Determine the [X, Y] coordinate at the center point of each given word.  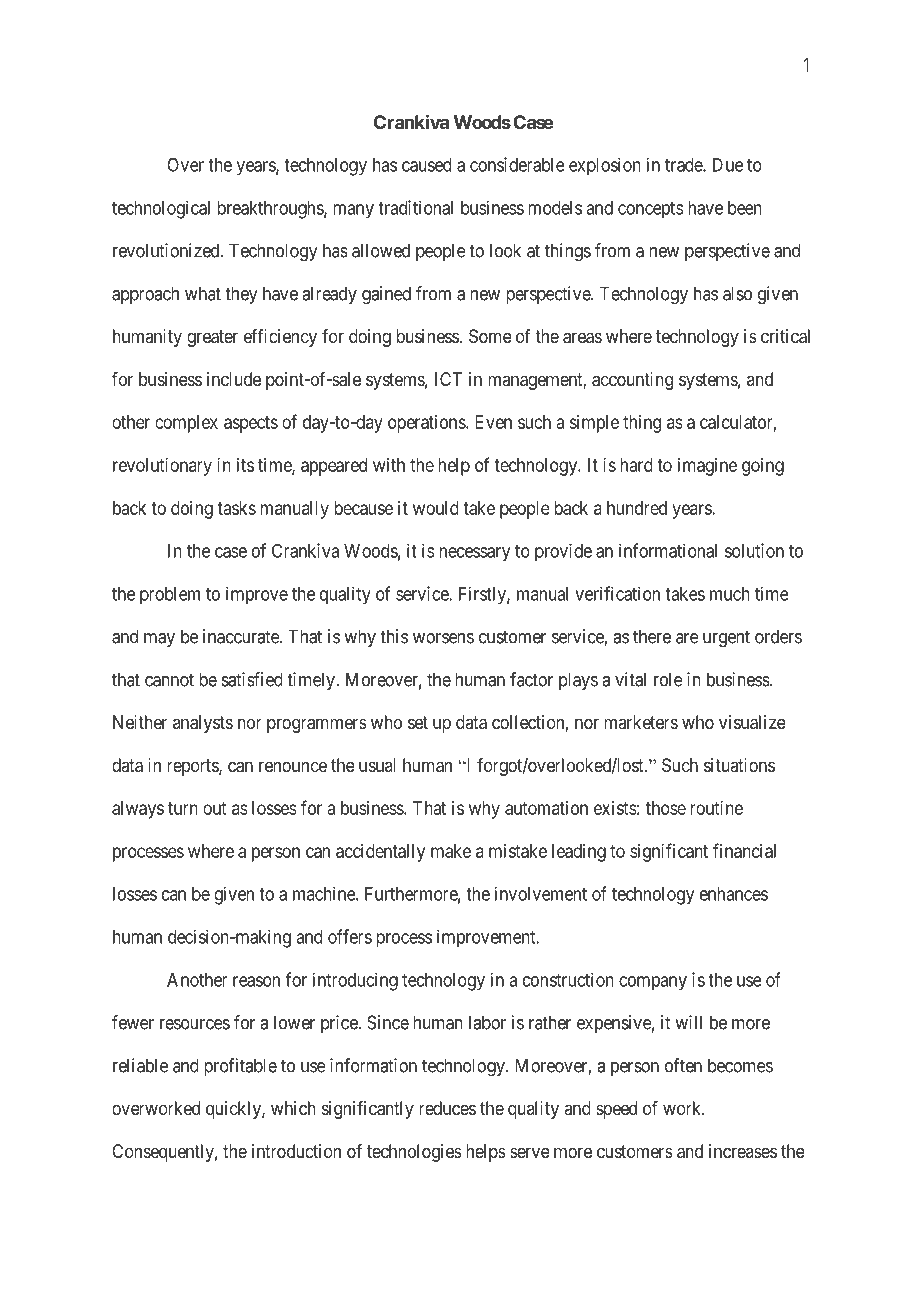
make [451, 851]
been [745, 208]
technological [161, 209]
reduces [447, 1108]
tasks [236, 508]
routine [716, 808]
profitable [240, 1067]
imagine [707, 467]
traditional [415, 207]
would [436, 508]
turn [183, 808]
